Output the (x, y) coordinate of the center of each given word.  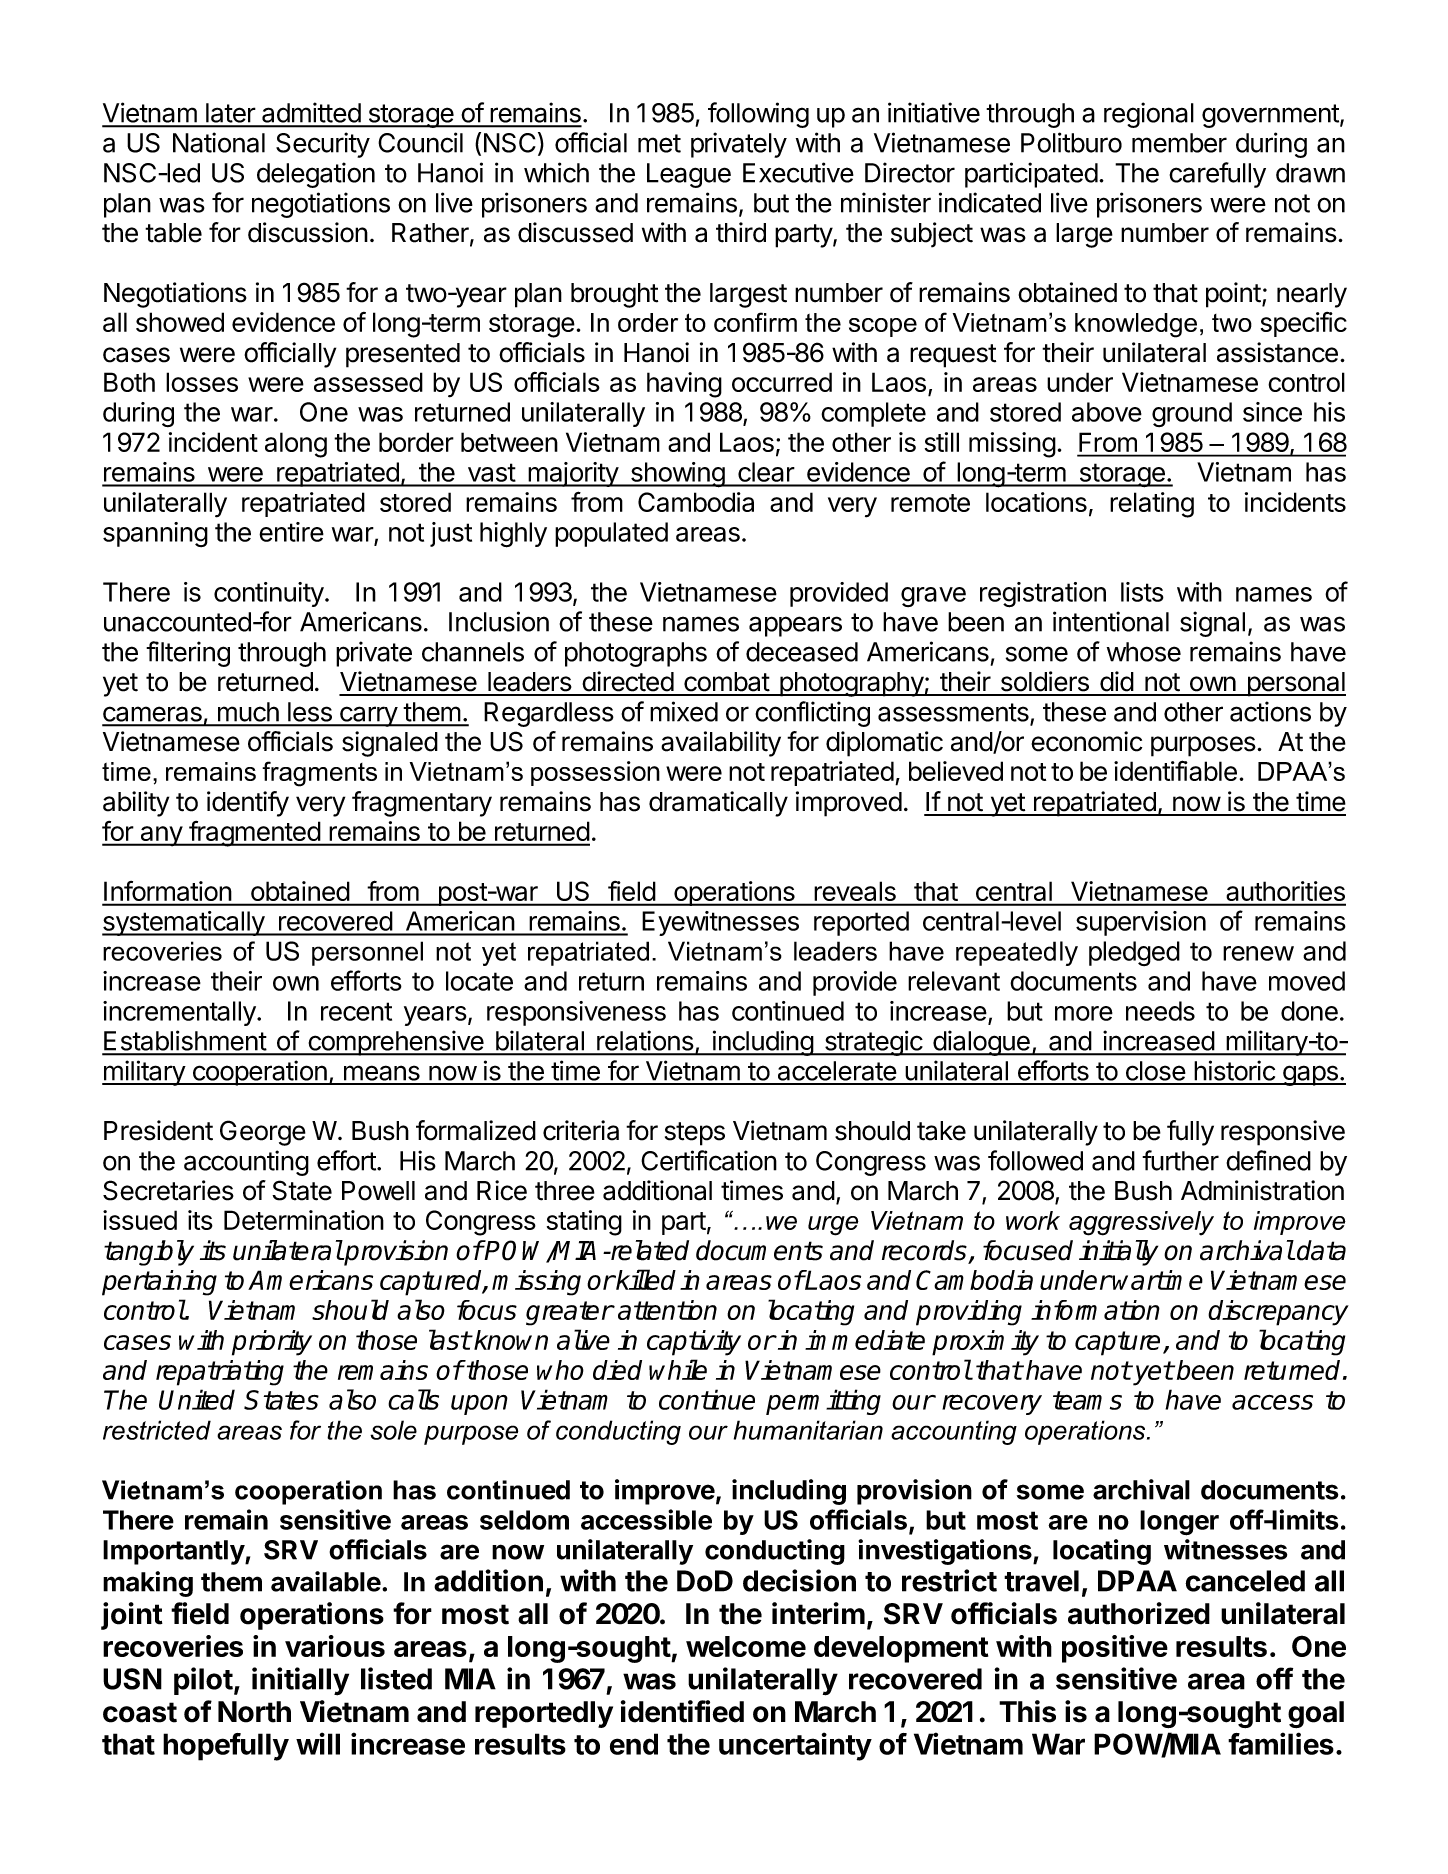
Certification (709, 1160)
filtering (188, 654)
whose (1144, 652)
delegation (316, 175)
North (254, 1712)
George (263, 1133)
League (689, 175)
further (1180, 1160)
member (1179, 143)
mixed (684, 711)
